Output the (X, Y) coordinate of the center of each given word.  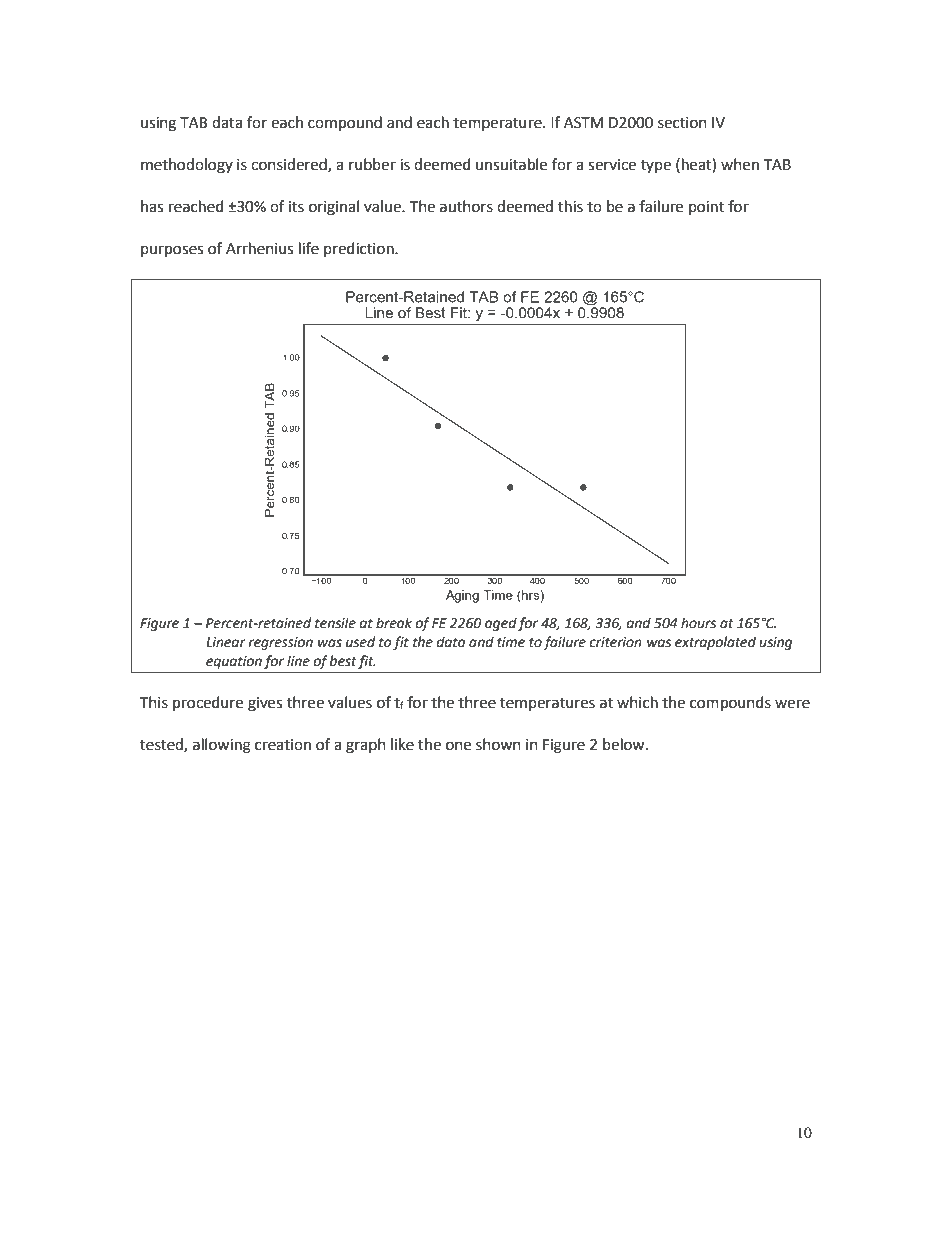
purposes (172, 251)
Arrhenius (259, 248)
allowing (222, 746)
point (706, 208)
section (682, 123)
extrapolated (715, 643)
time (511, 642)
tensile (335, 623)
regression (280, 643)
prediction (360, 249)
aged (501, 624)
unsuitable (511, 164)
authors (466, 206)
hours (698, 623)
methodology (187, 166)
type (656, 166)
